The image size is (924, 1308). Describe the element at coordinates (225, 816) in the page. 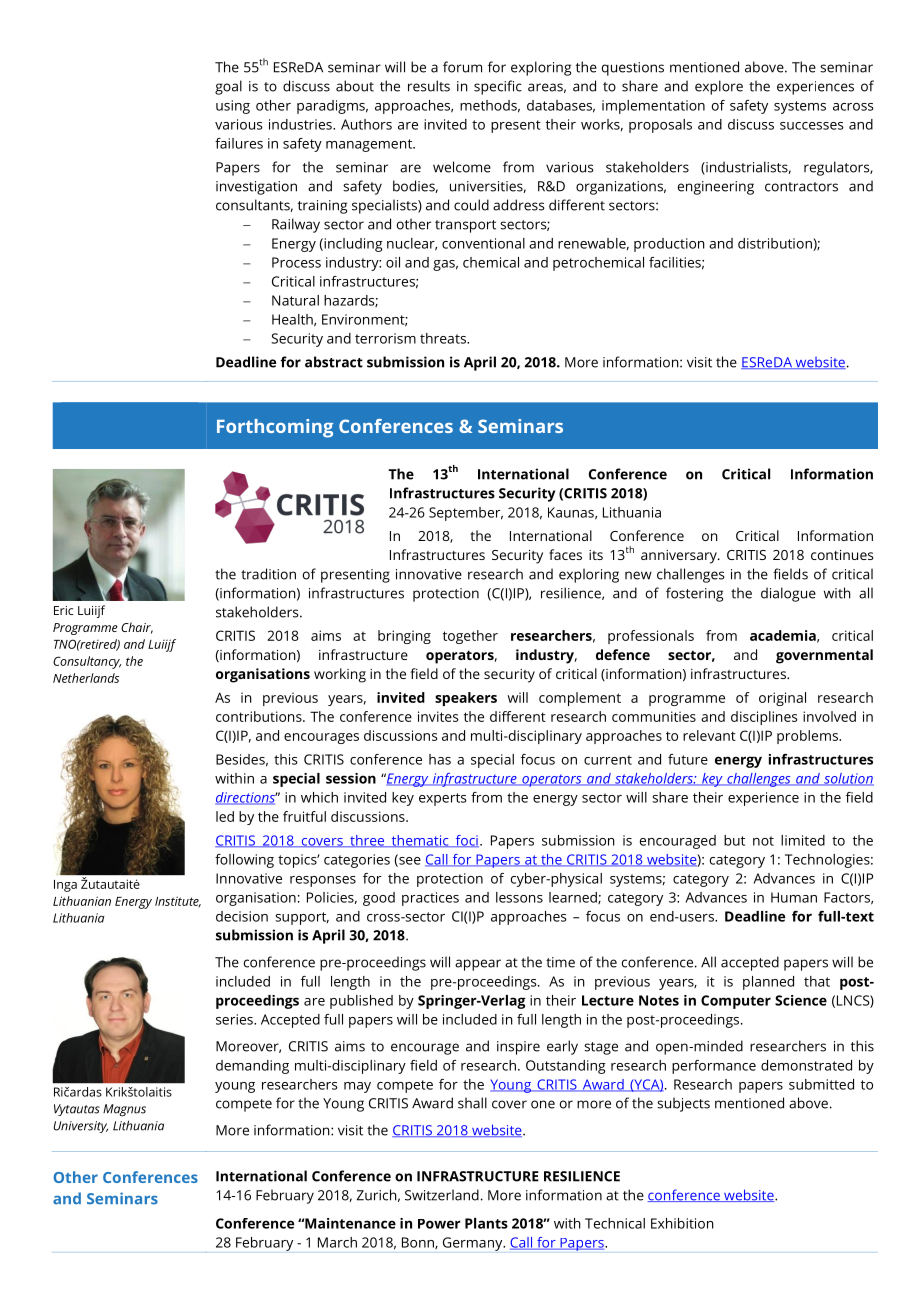

I see `led` at that location.
